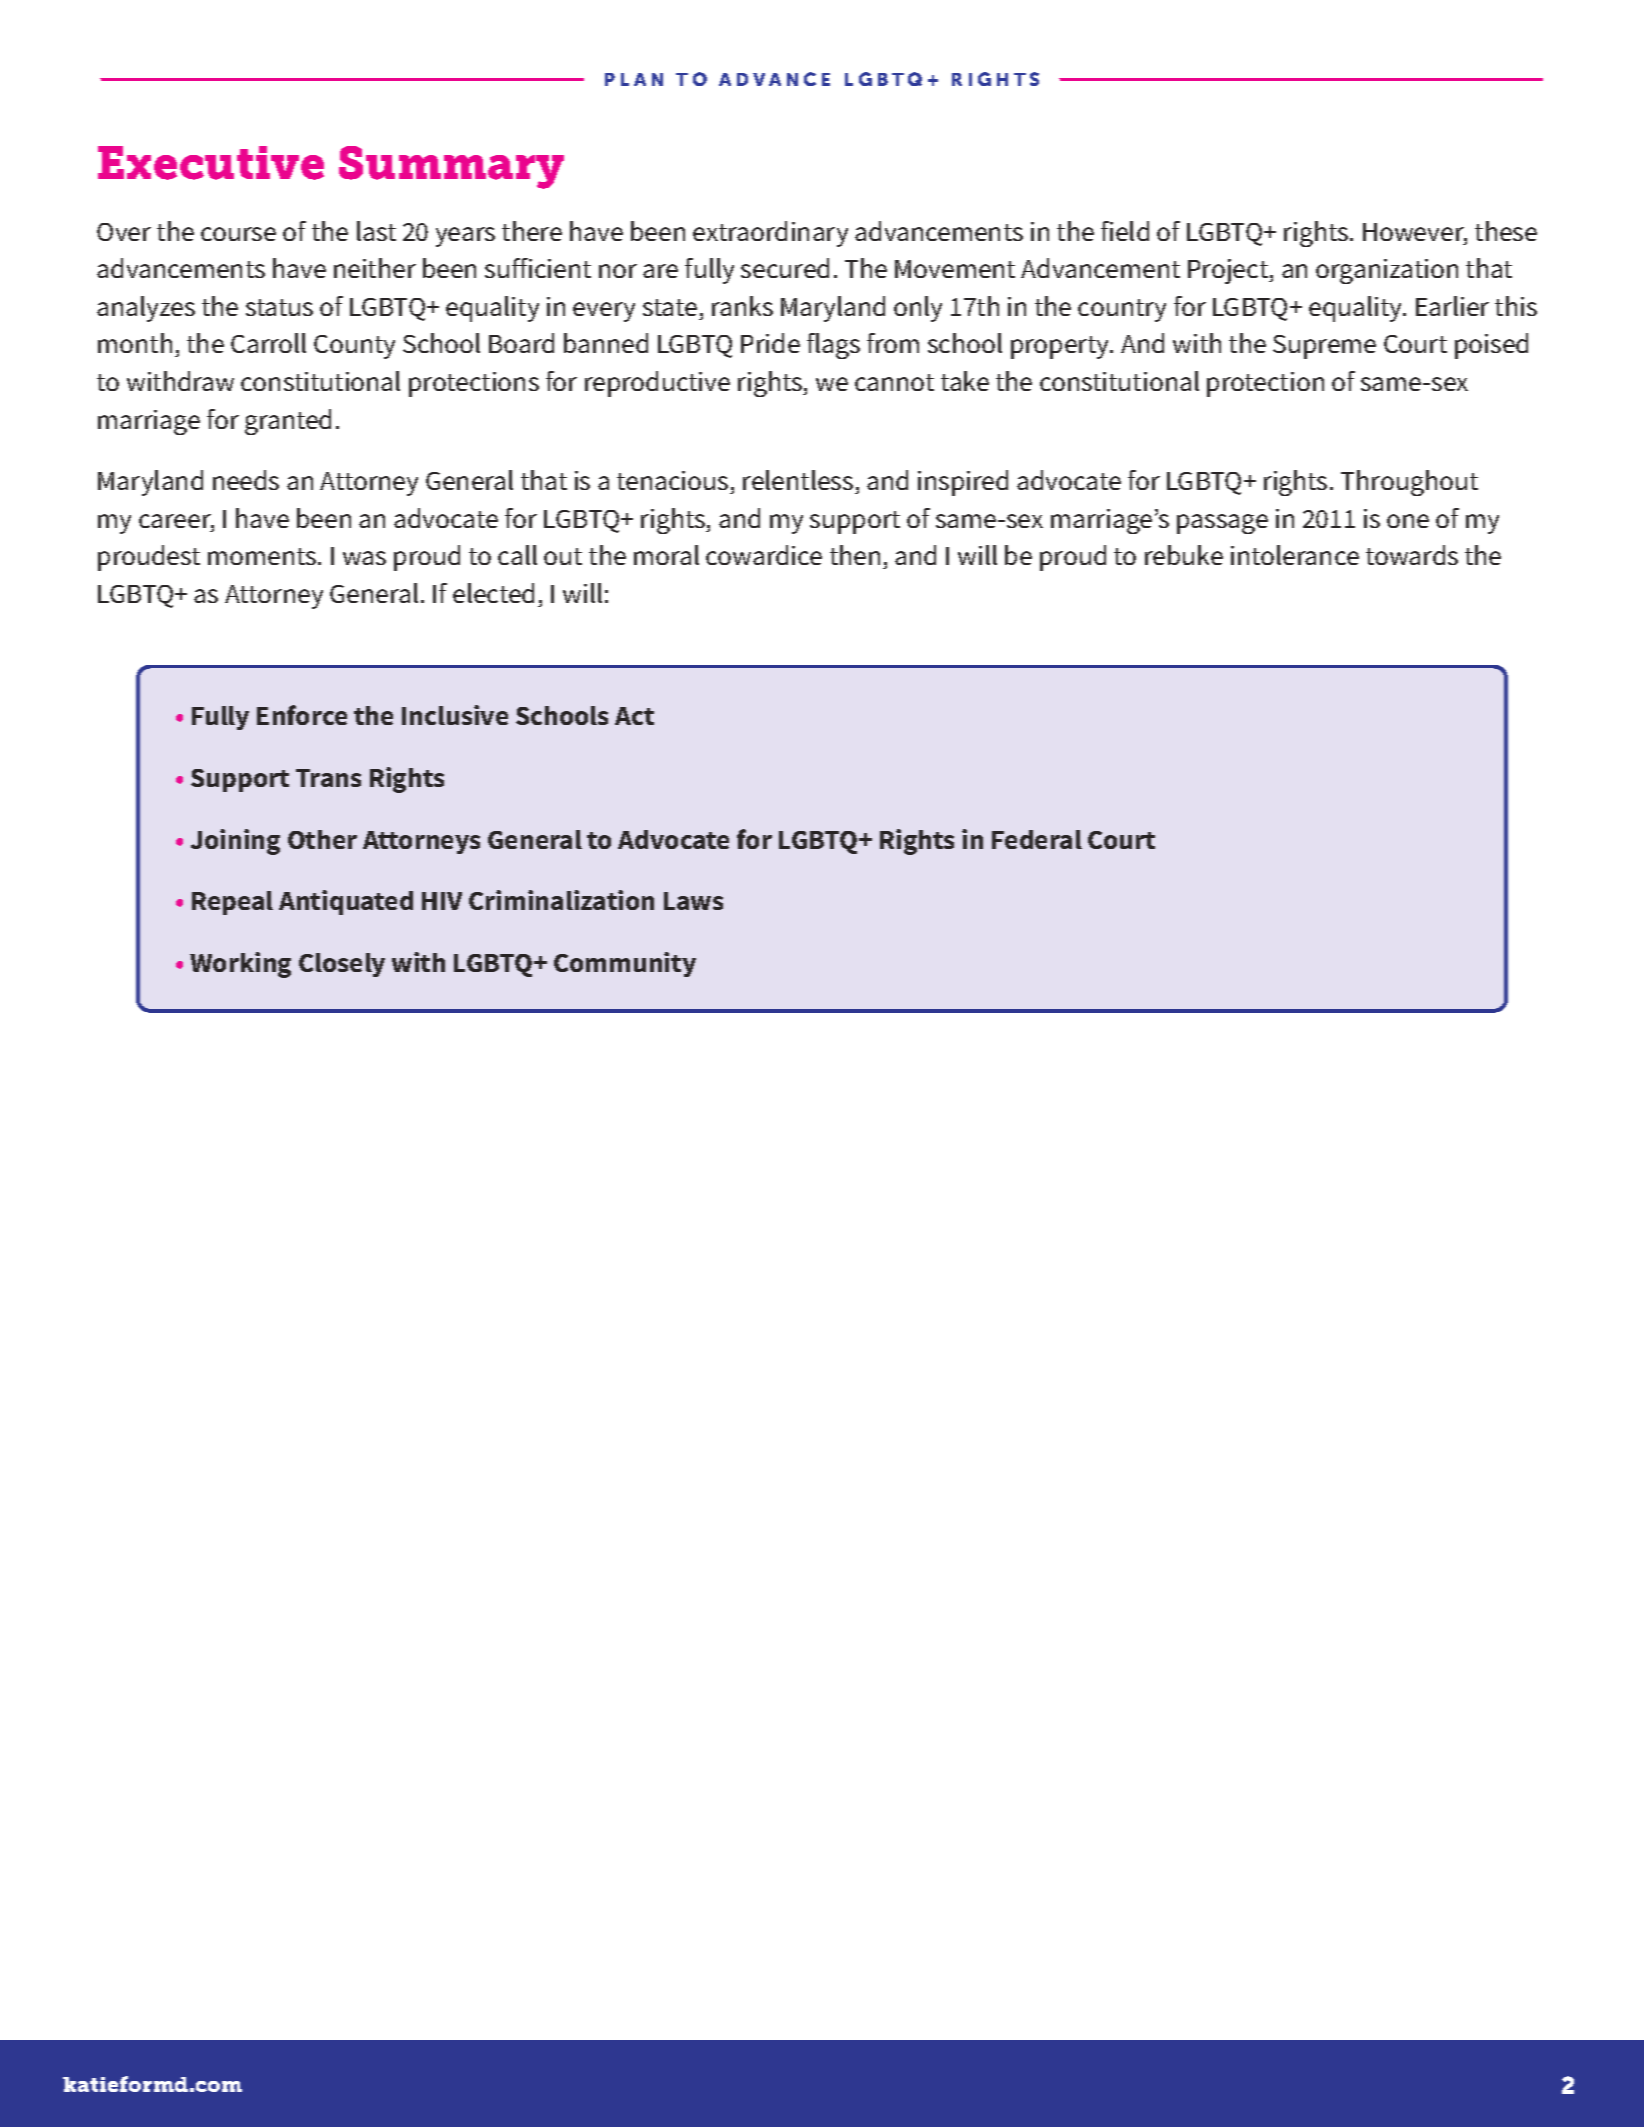 Image resolution: width=1644 pixels, height=2127 pixels. Describe the element at coordinates (1295, 555) in the screenshot. I see `intolerance` at that location.
